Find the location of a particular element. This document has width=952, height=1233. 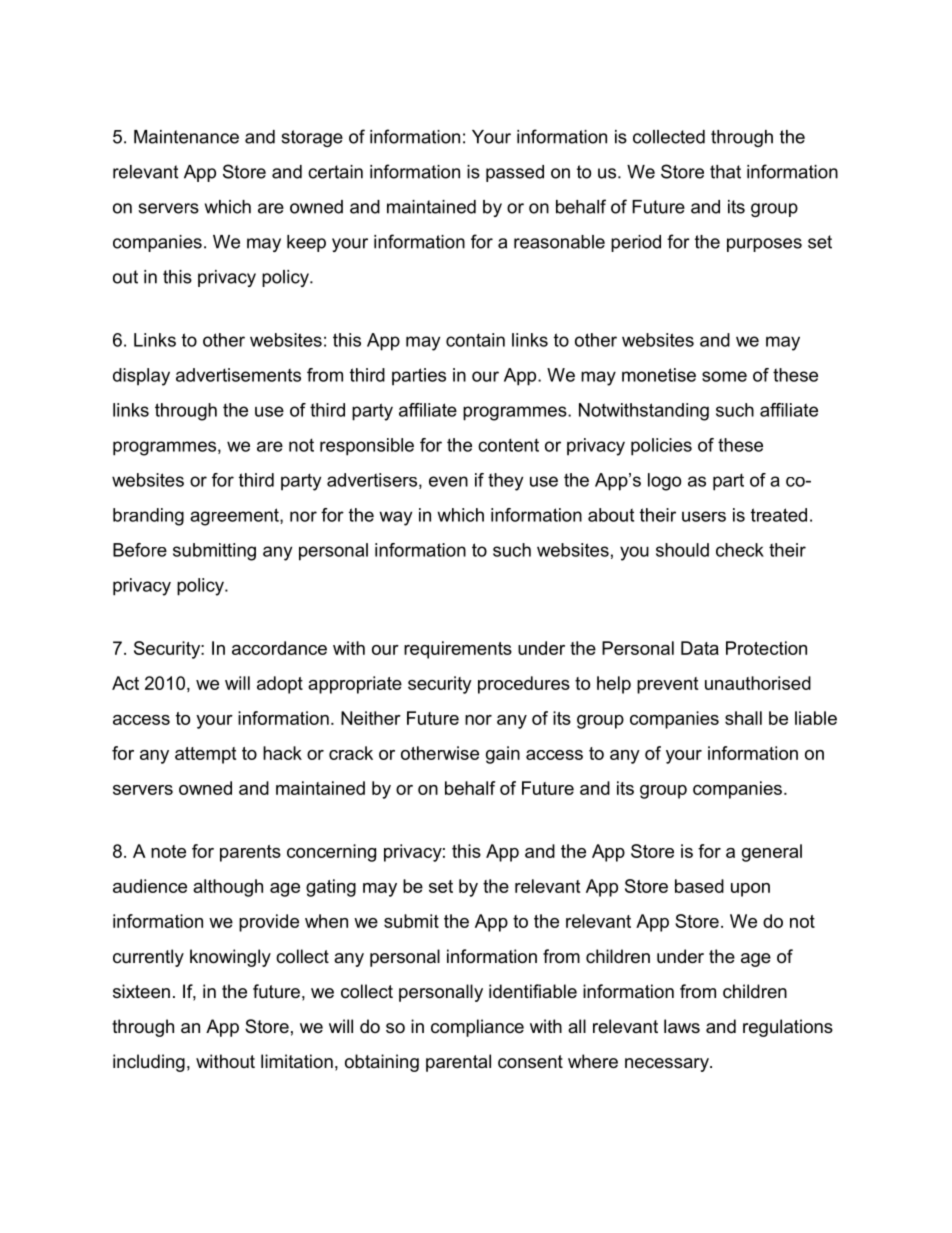

including is located at coordinates (149, 1063).
